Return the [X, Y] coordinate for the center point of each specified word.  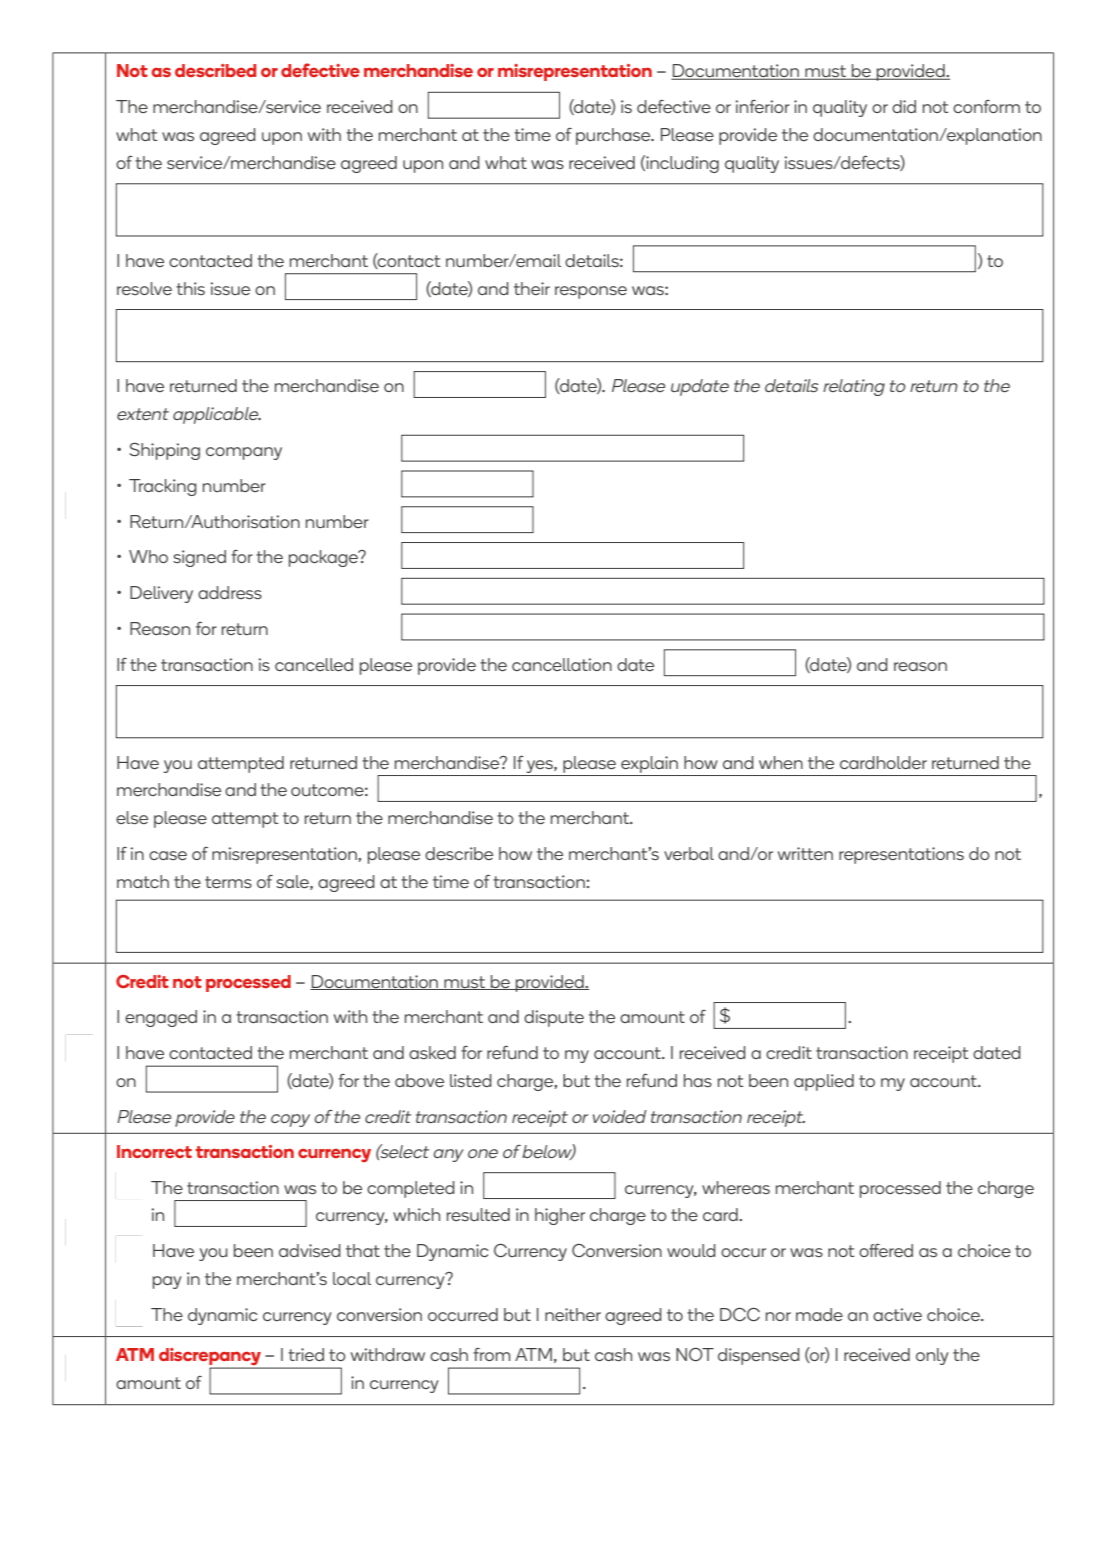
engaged [161, 1018]
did [904, 106]
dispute [554, 1018]
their [532, 288]
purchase [614, 136]
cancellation [562, 664]
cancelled [314, 664]
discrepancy [211, 1358]
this [190, 288]
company [244, 453]
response [591, 292]
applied [824, 1082]
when [781, 762]
